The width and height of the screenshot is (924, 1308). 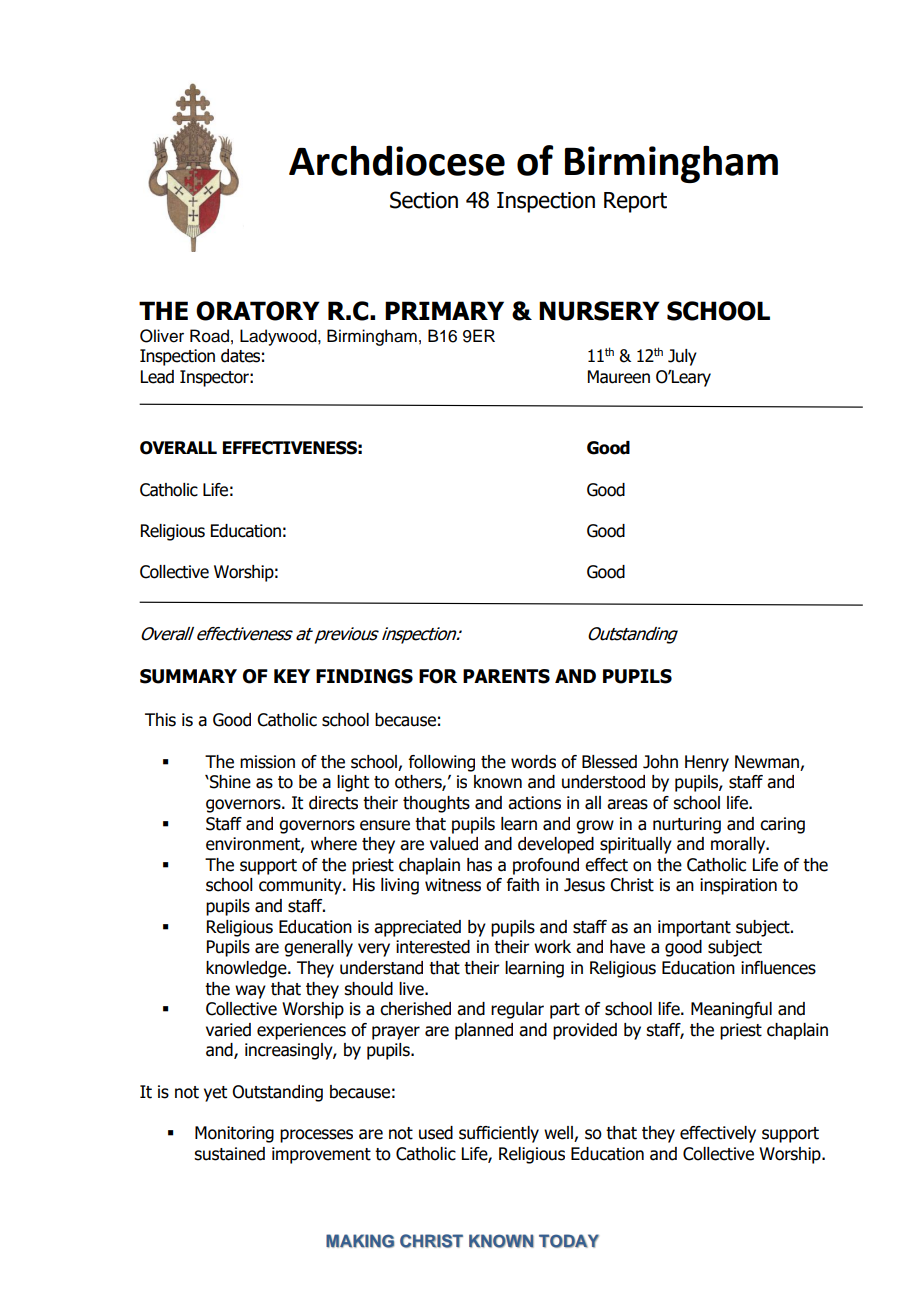 What do you see at coordinates (258, 311) in the screenshot?
I see `ORATORY` at bounding box center [258, 311].
